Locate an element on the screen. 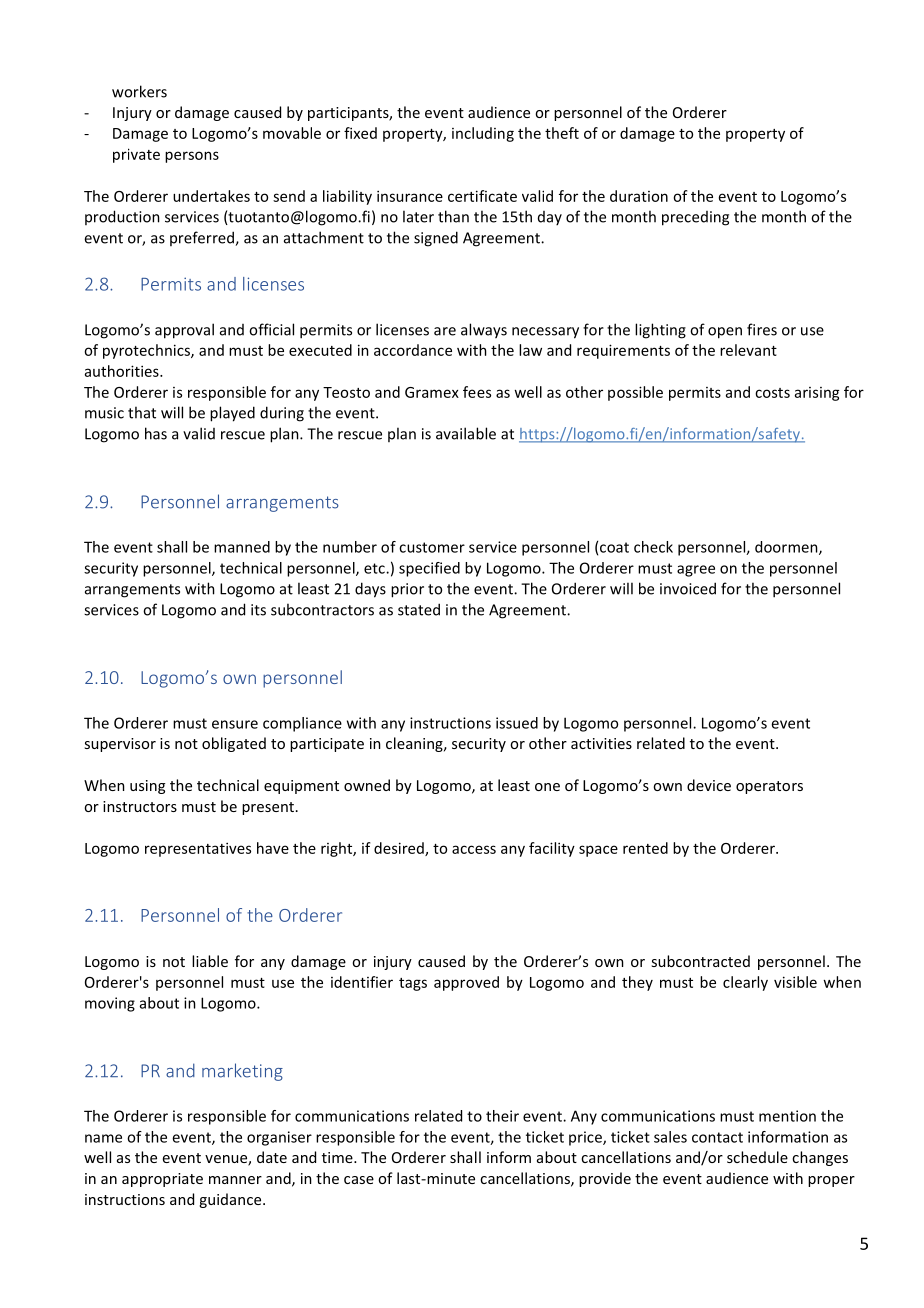  open is located at coordinates (725, 333).
